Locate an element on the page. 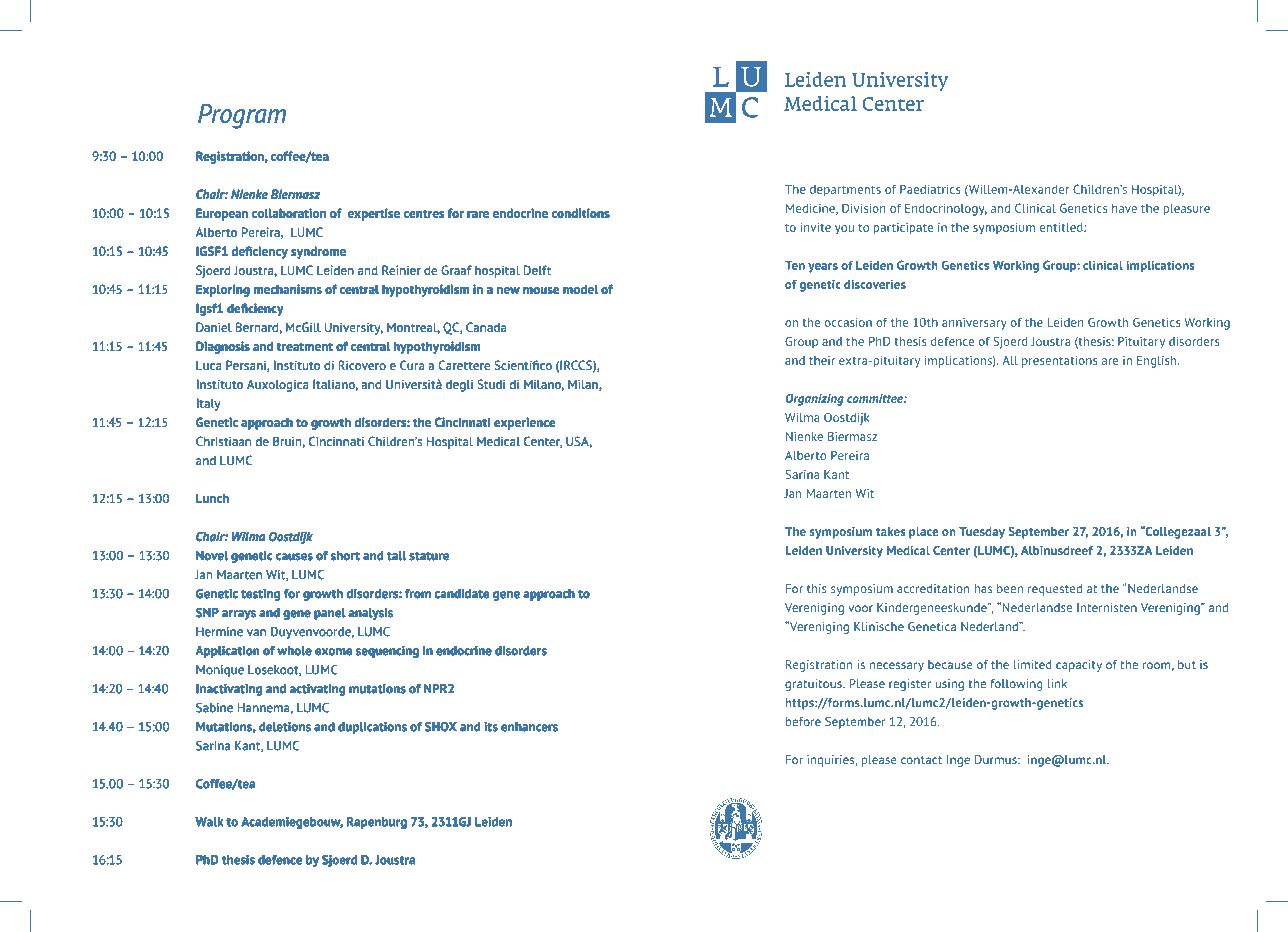  this is located at coordinates (817, 588).
